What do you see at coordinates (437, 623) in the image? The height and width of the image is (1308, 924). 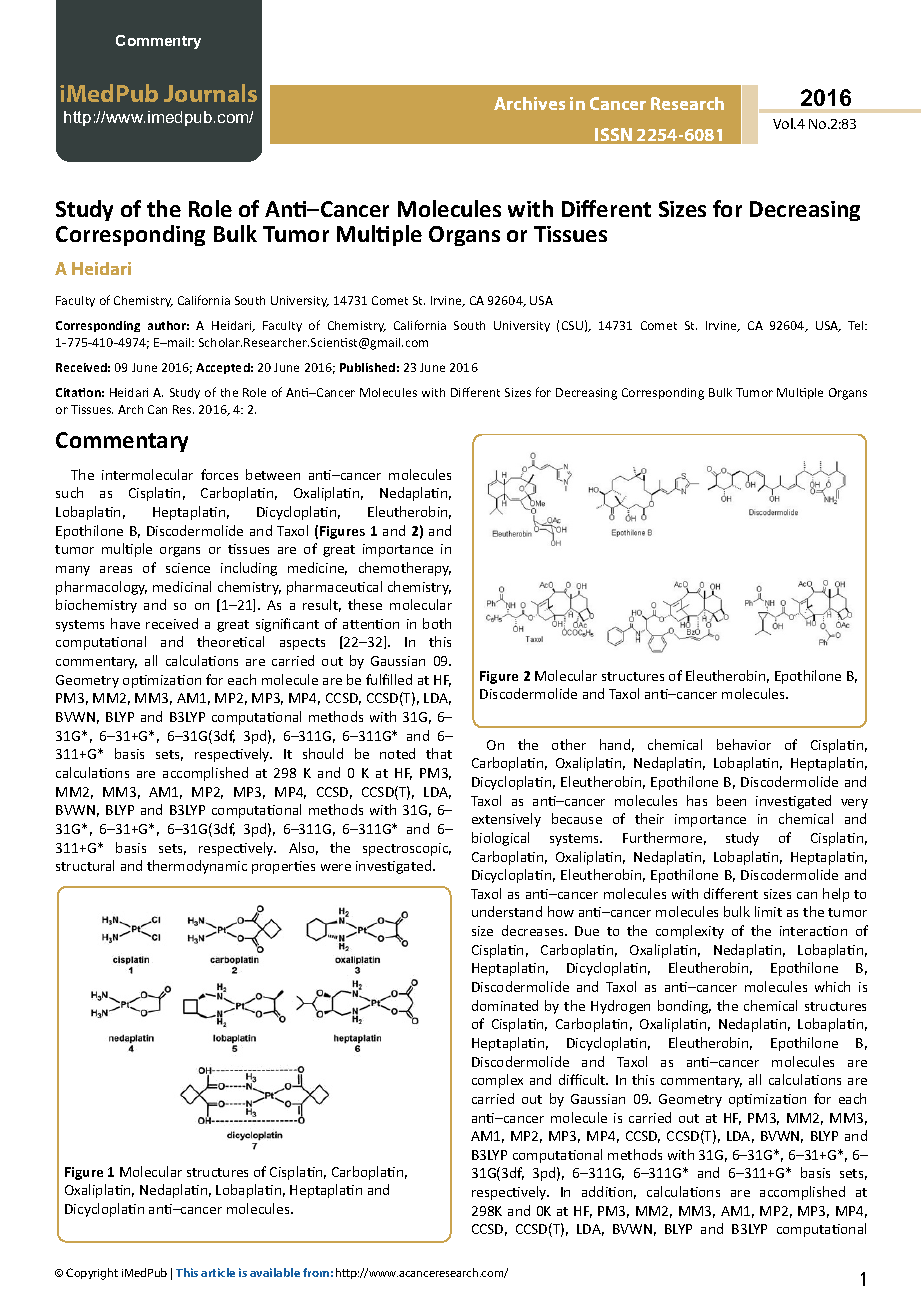 I see `both` at bounding box center [437, 623].
